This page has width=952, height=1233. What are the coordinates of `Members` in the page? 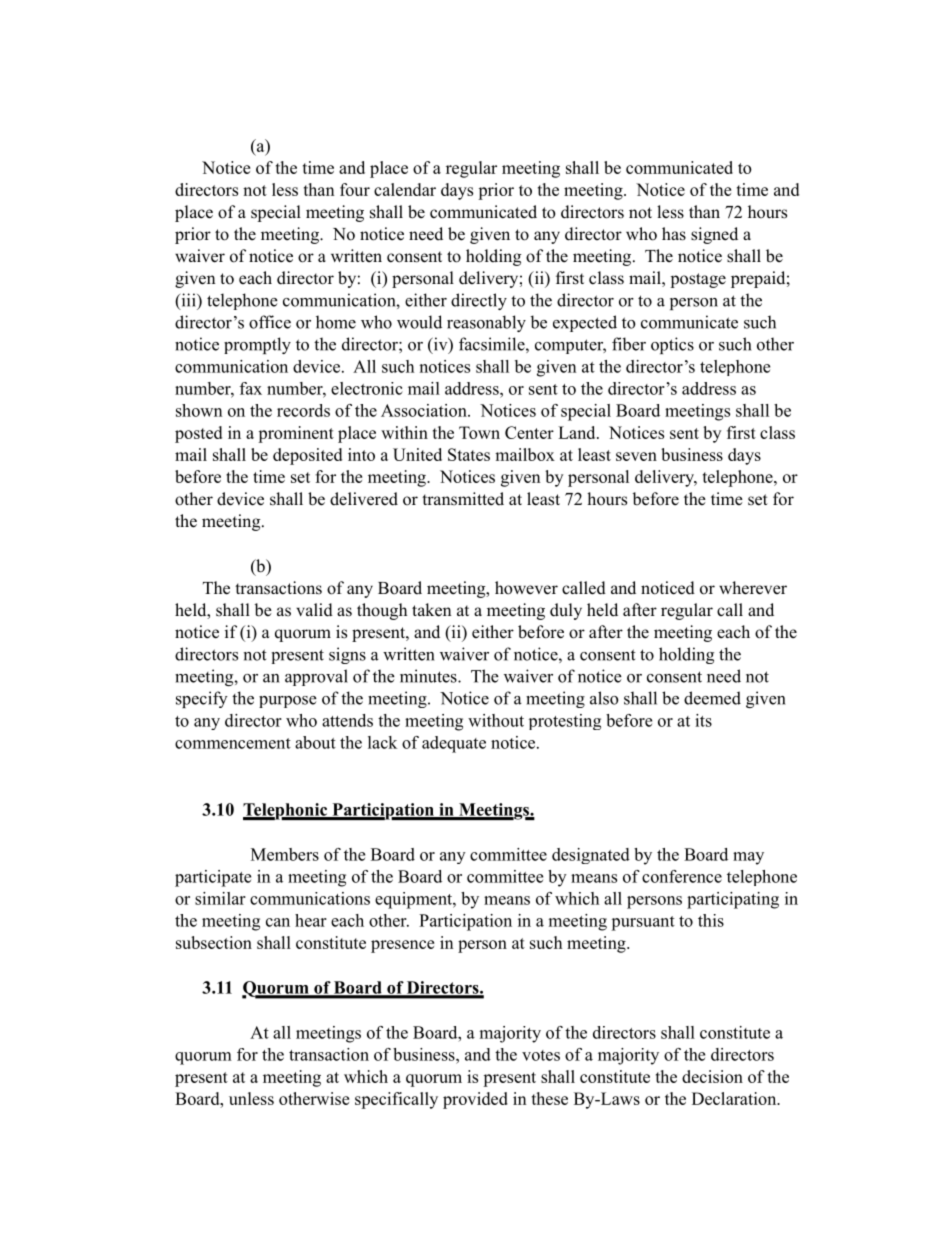 It's located at (285, 854).
